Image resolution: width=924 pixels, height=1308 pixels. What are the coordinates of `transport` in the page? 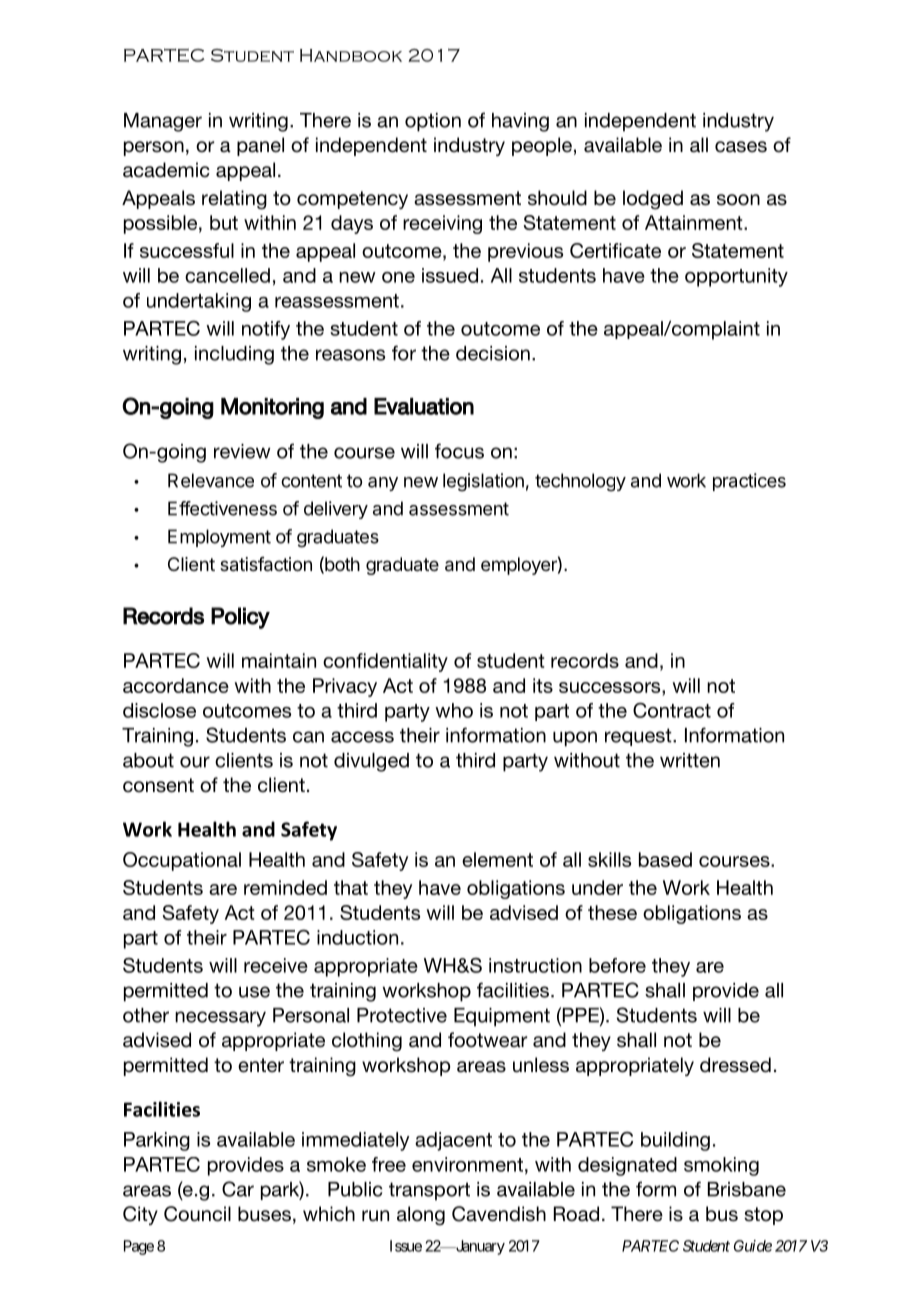 It's located at (429, 1191).
